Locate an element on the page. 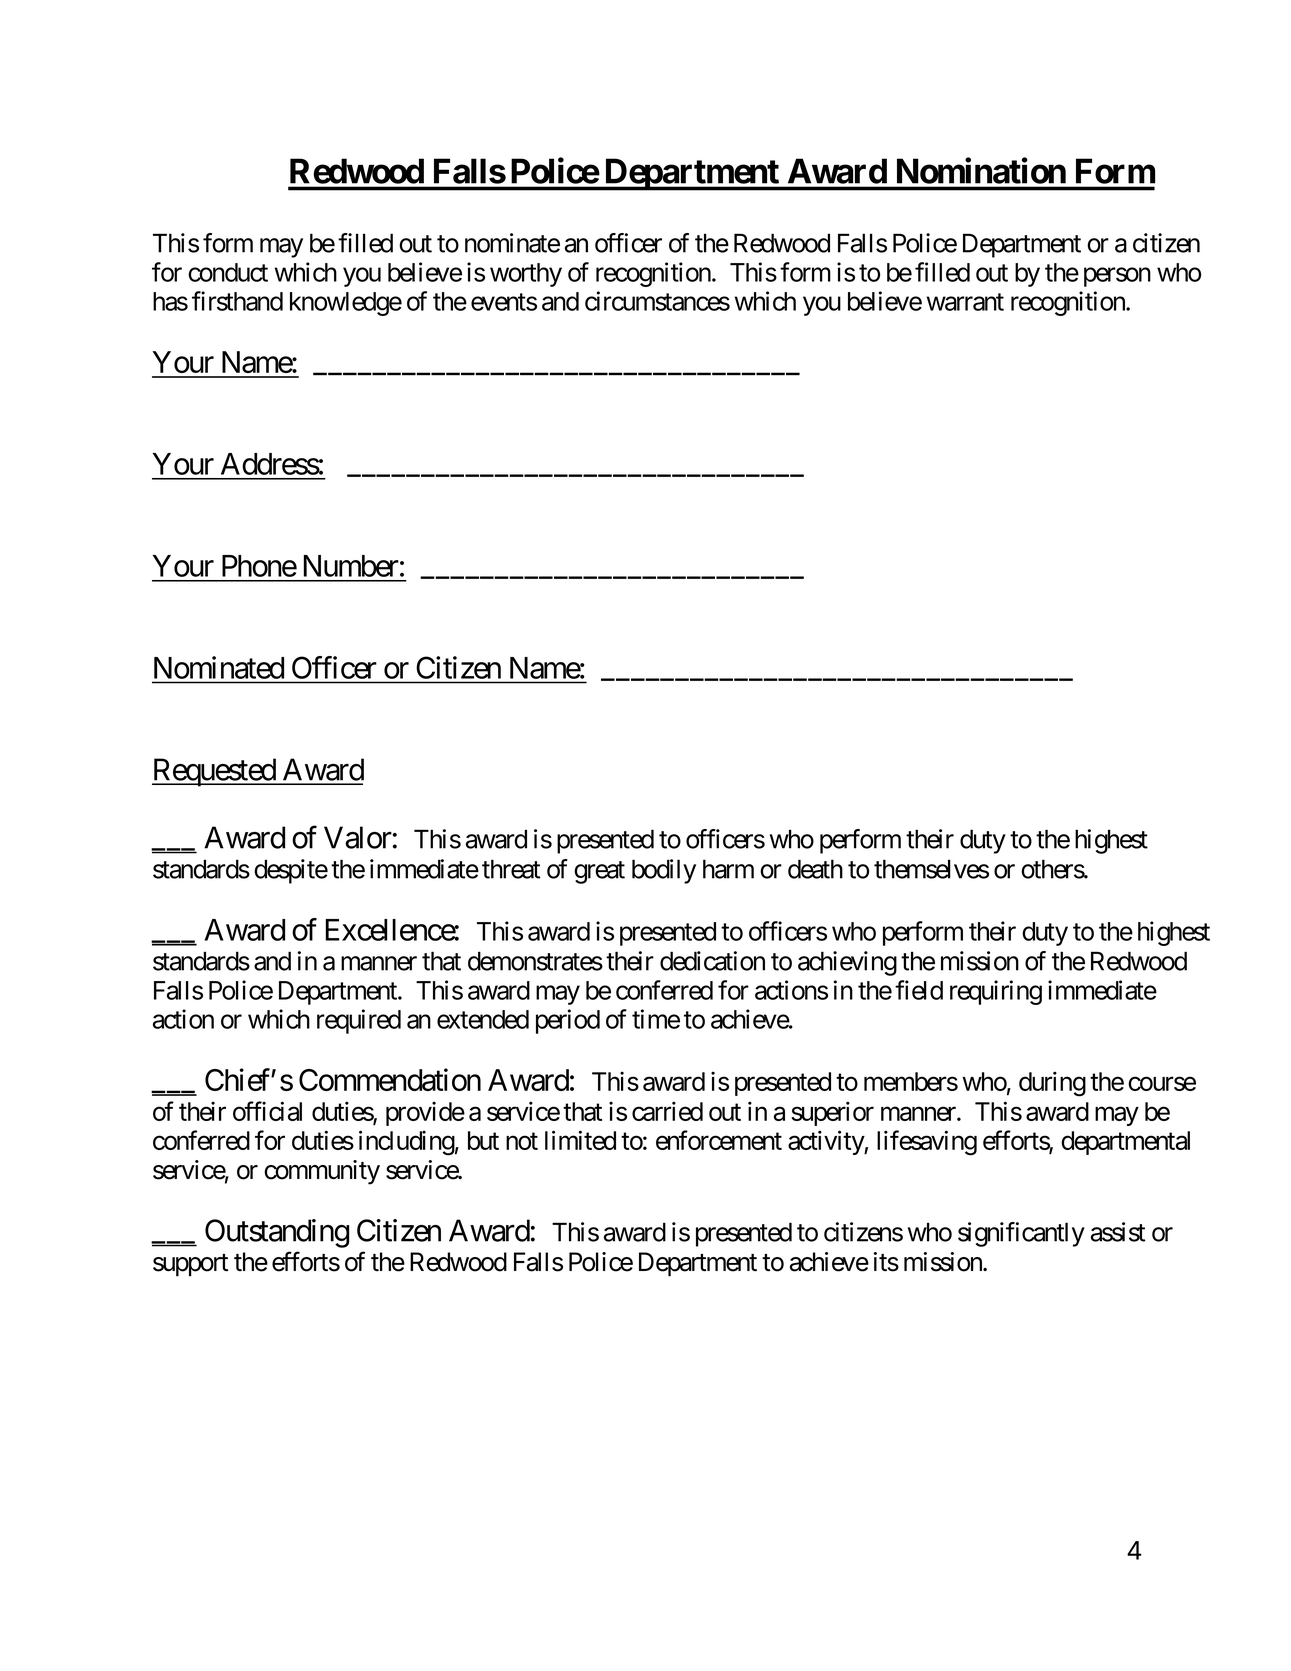  bodily is located at coordinates (664, 871).
